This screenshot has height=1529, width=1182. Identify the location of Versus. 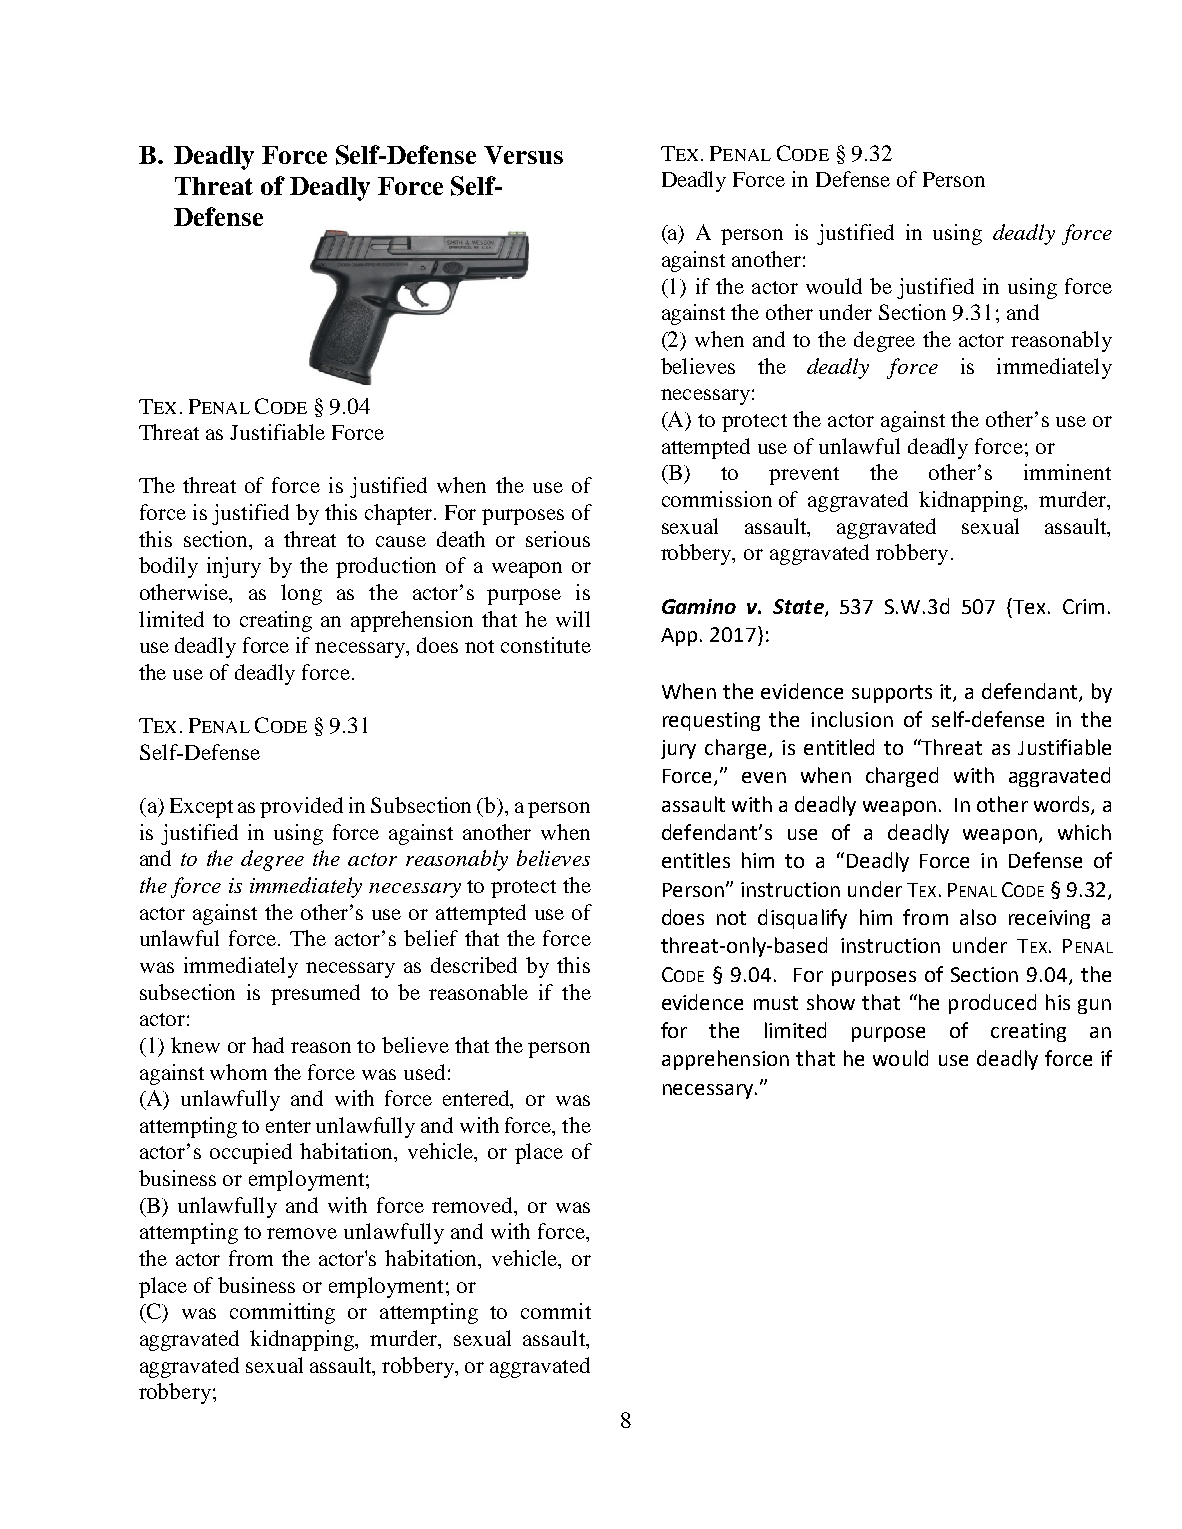
(523, 155).
